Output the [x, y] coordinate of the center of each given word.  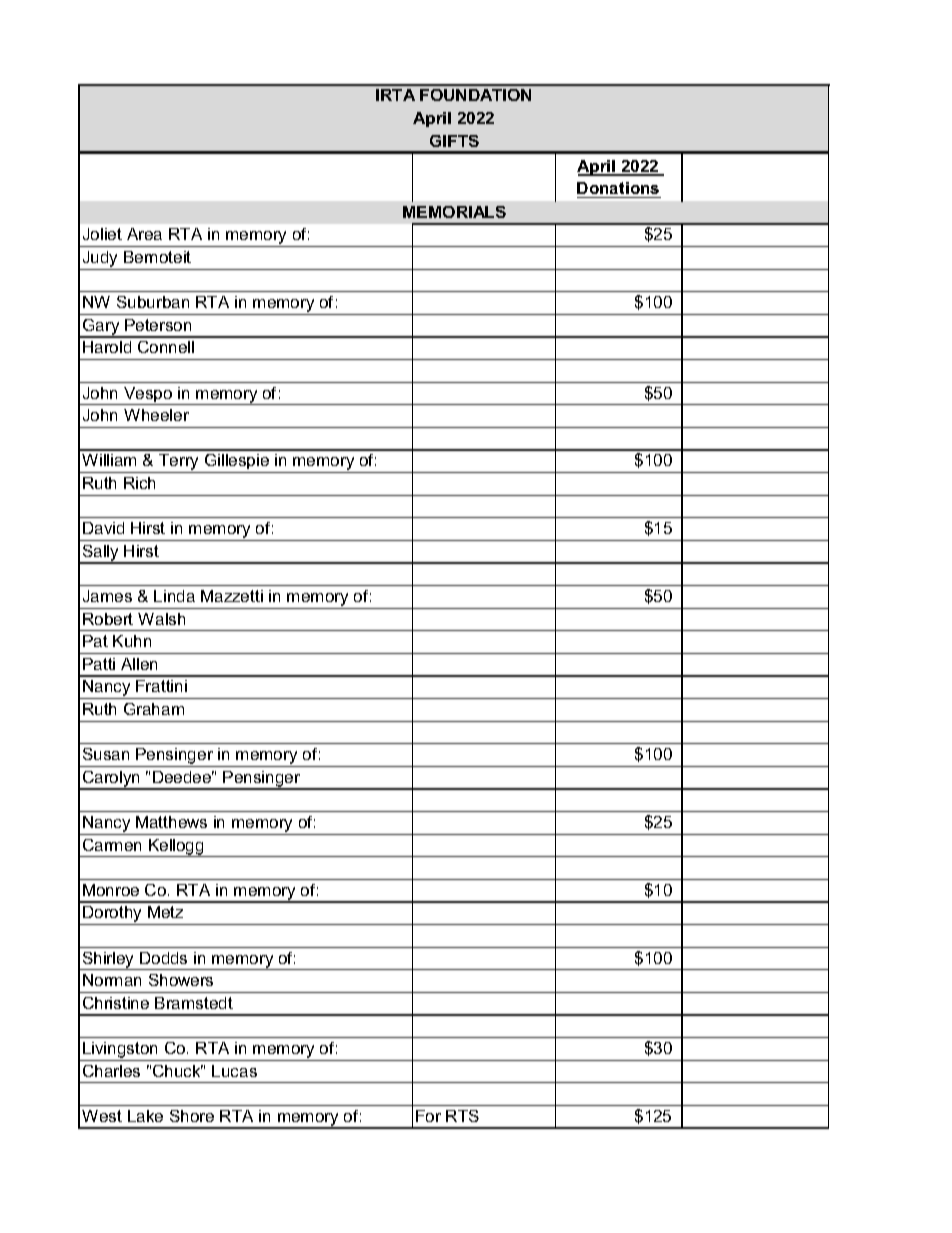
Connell [166, 347]
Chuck [178, 1071]
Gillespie [237, 463]
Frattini [161, 686]
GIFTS [454, 141]
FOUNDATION [475, 95]
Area [144, 234]
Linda [174, 596]
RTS [462, 1116]
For [428, 1116]
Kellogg [177, 848]
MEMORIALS [454, 212]
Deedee [183, 777]
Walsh [161, 619]
